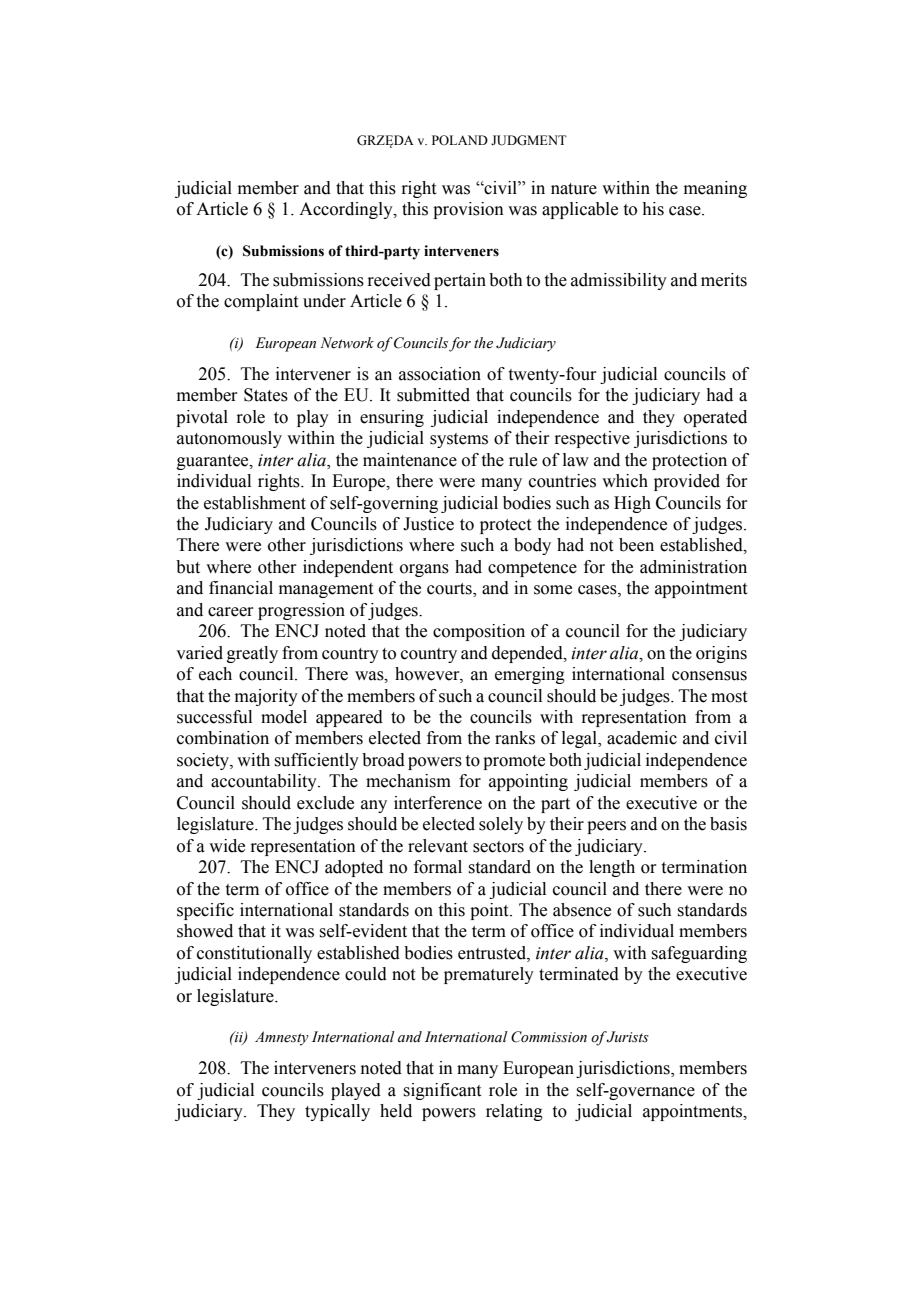  Describe the element at coordinates (459, 440) in the screenshot. I see `systems` at that location.
